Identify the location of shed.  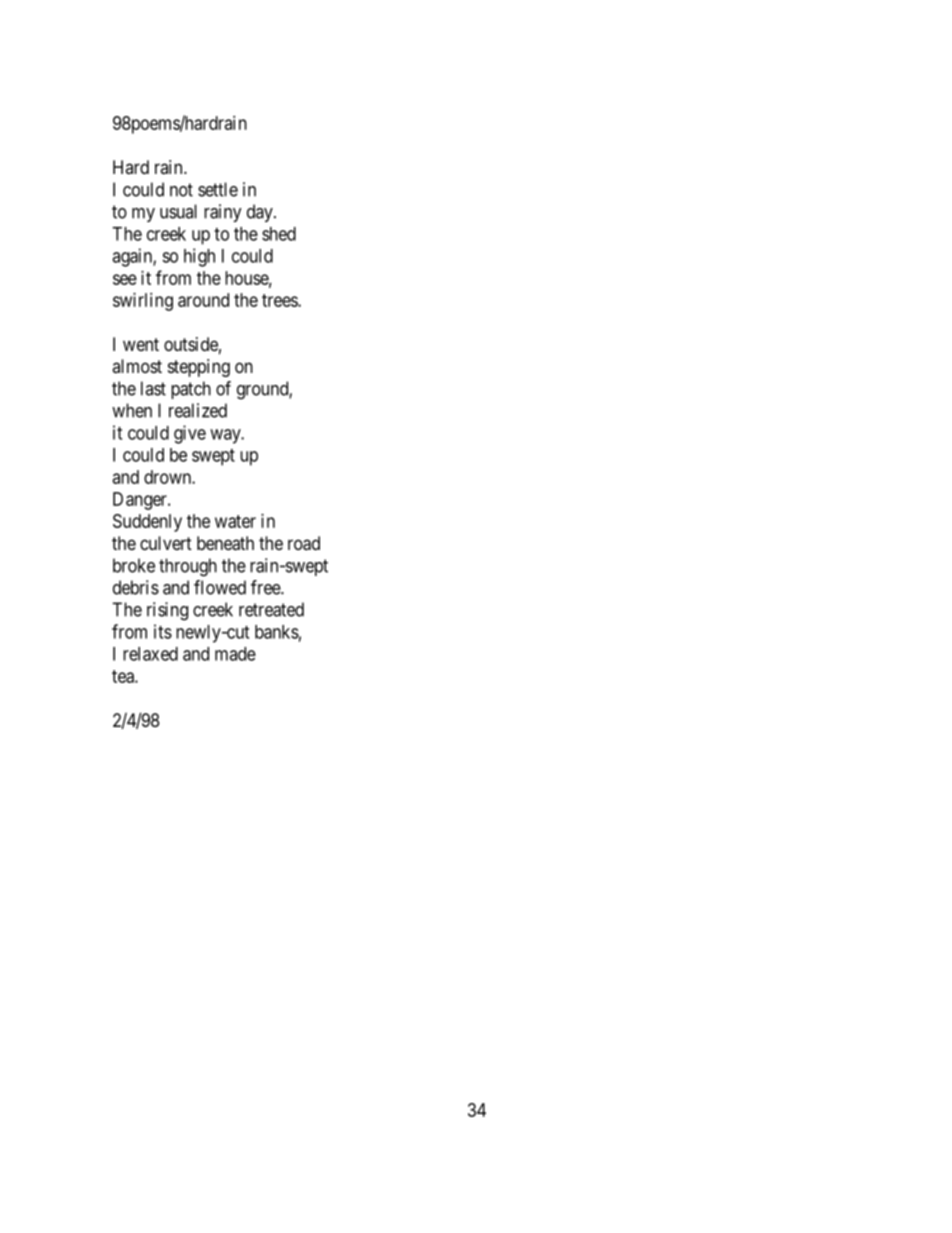
(279, 234).
